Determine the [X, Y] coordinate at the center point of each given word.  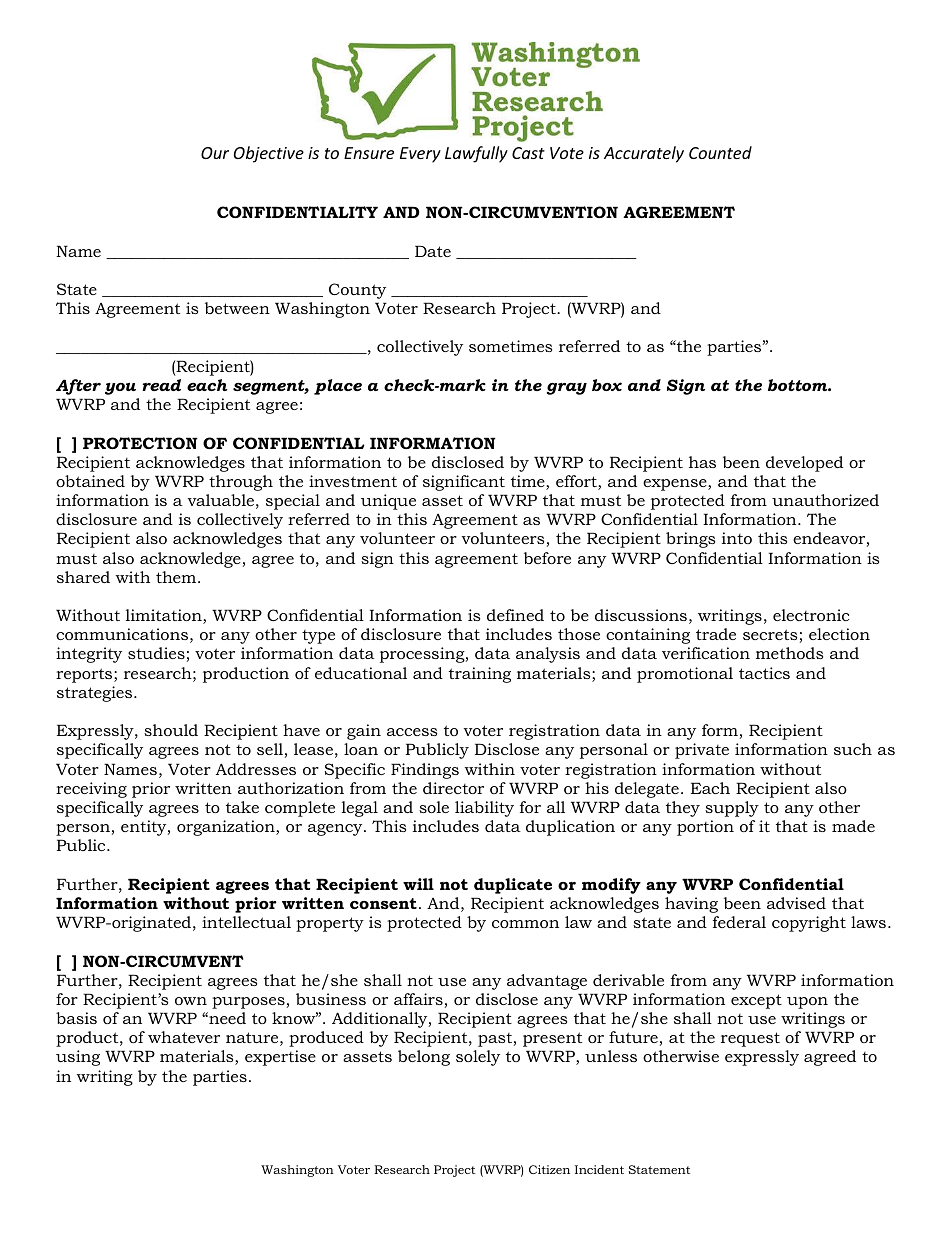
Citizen [549, 1169]
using [78, 1058]
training [480, 675]
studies [156, 653]
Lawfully [476, 154]
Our [215, 153]
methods [789, 653]
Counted [720, 152]
